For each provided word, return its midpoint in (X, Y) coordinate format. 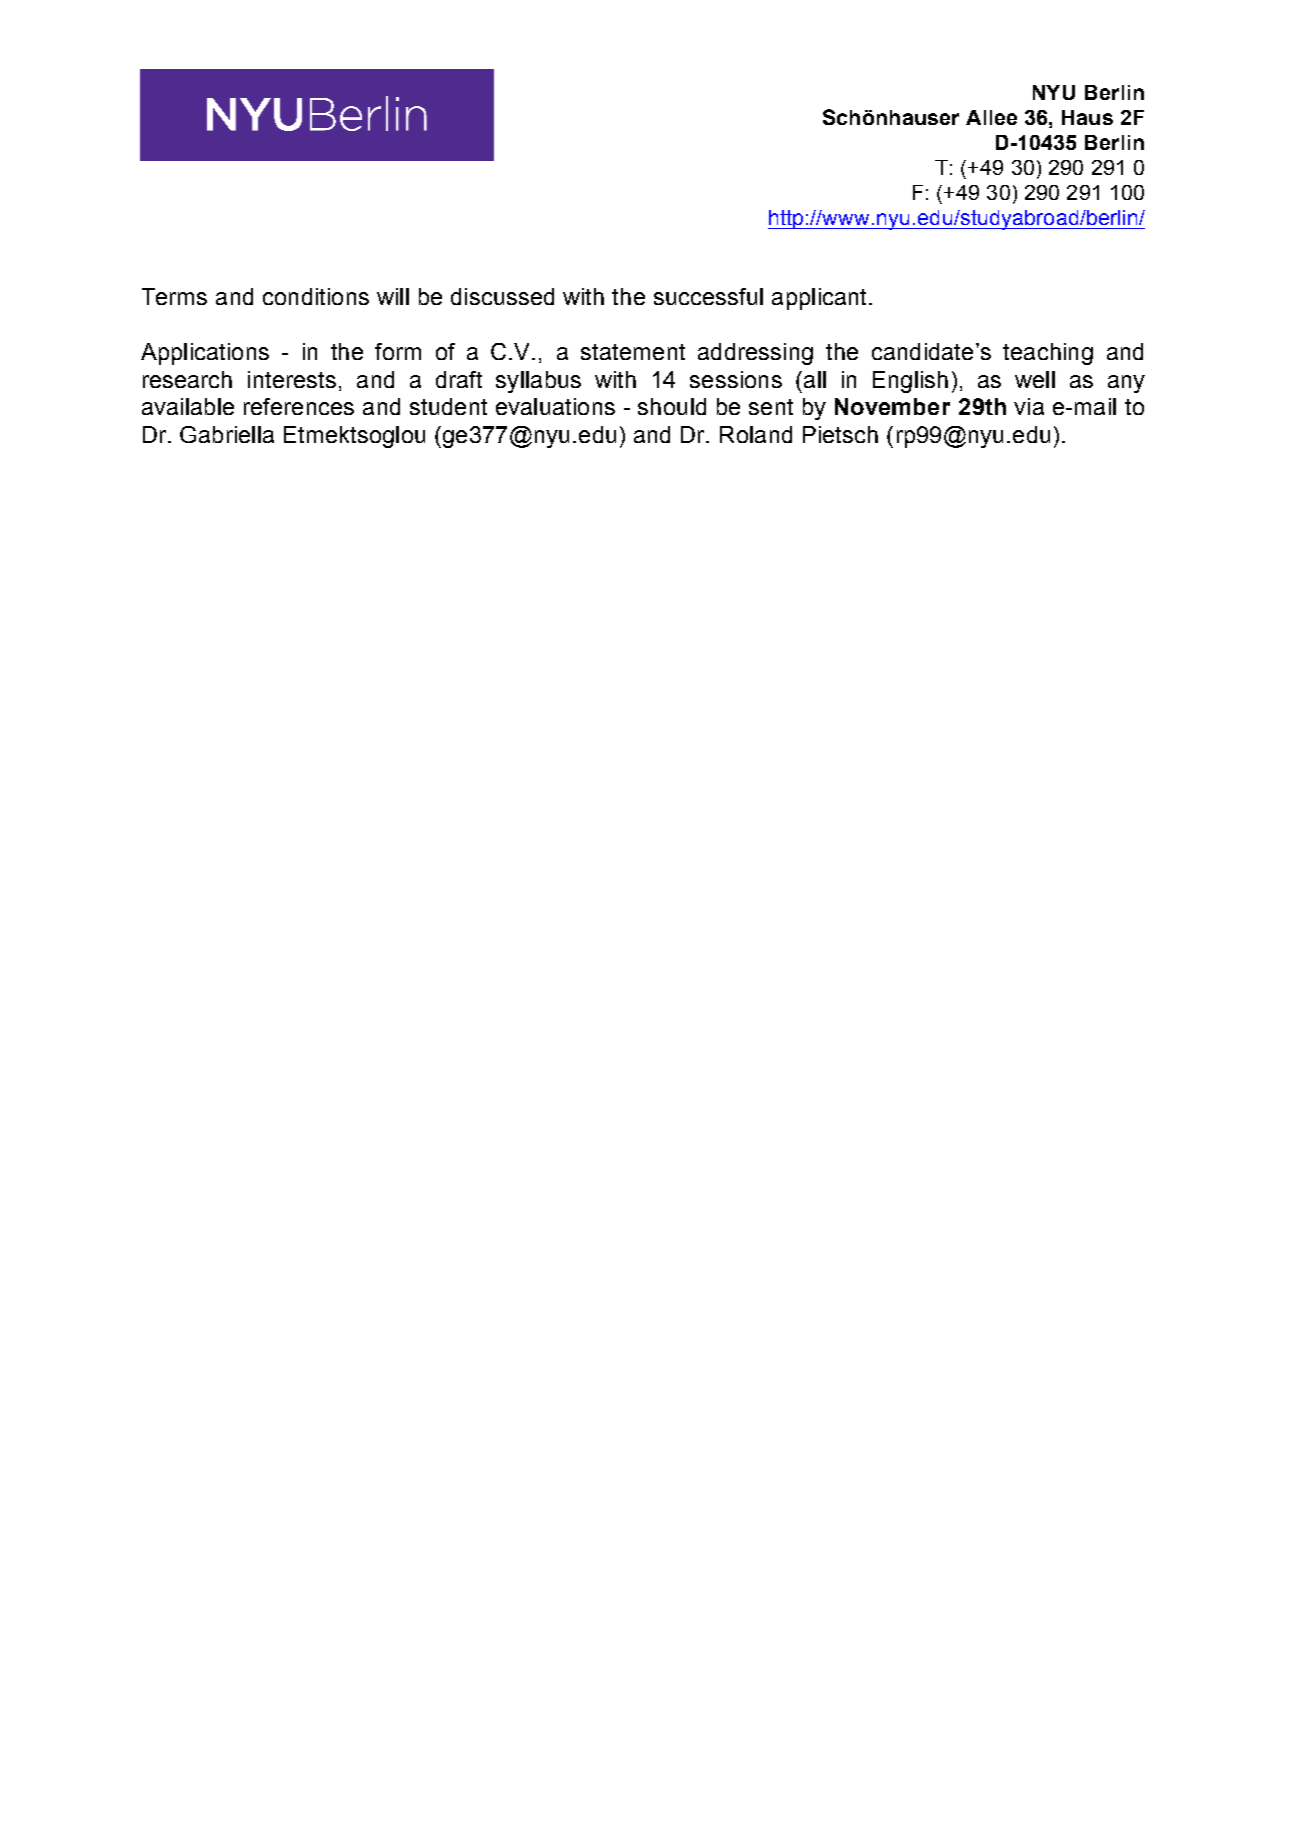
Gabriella (227, 434)
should (672, 406)
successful (708, 296)
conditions (316, 296)
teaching (1048, 354)
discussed (502, 296)
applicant (821, 299)
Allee (991, 117)
